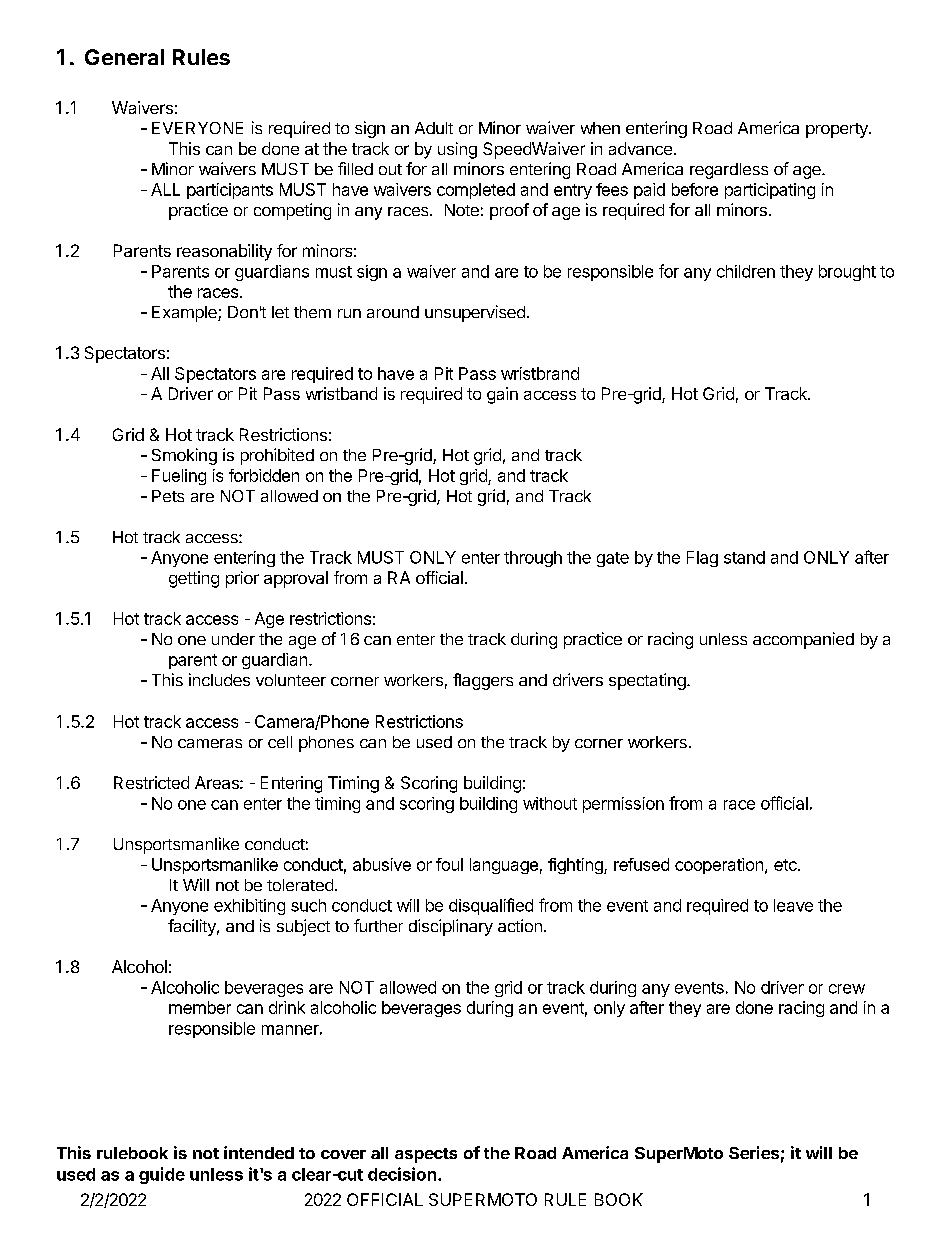 Image resolution: width=952 pixels, height=1233 pixels. What do you see at coordinates (786, 865) in the page?
I see `etc` at bounding box center [786, 865].
